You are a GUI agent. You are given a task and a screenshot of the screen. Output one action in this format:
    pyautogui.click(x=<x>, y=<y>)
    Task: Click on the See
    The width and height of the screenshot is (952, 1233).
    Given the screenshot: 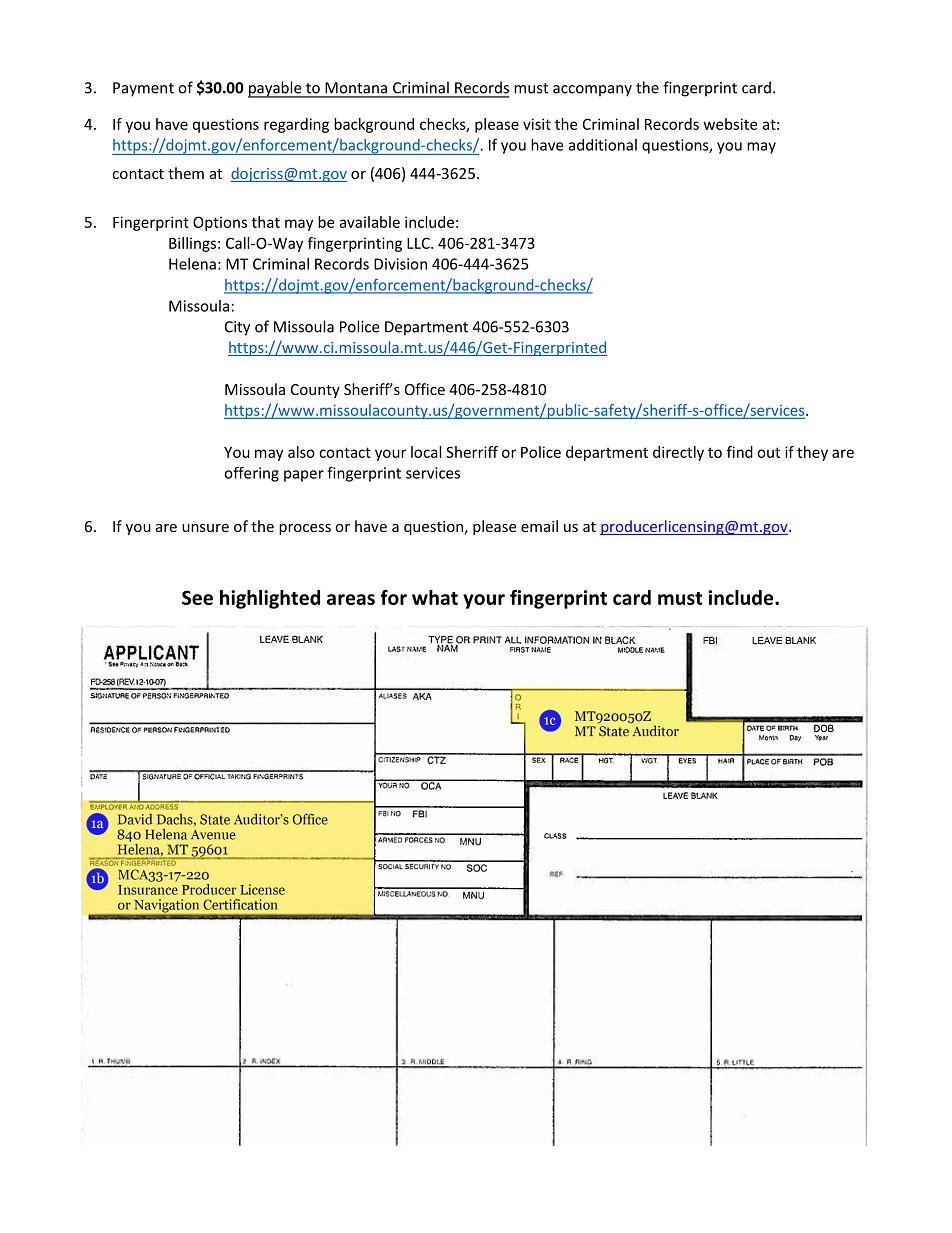 What is the action you would take?
    pyautogui.click(x=197, y=597)
